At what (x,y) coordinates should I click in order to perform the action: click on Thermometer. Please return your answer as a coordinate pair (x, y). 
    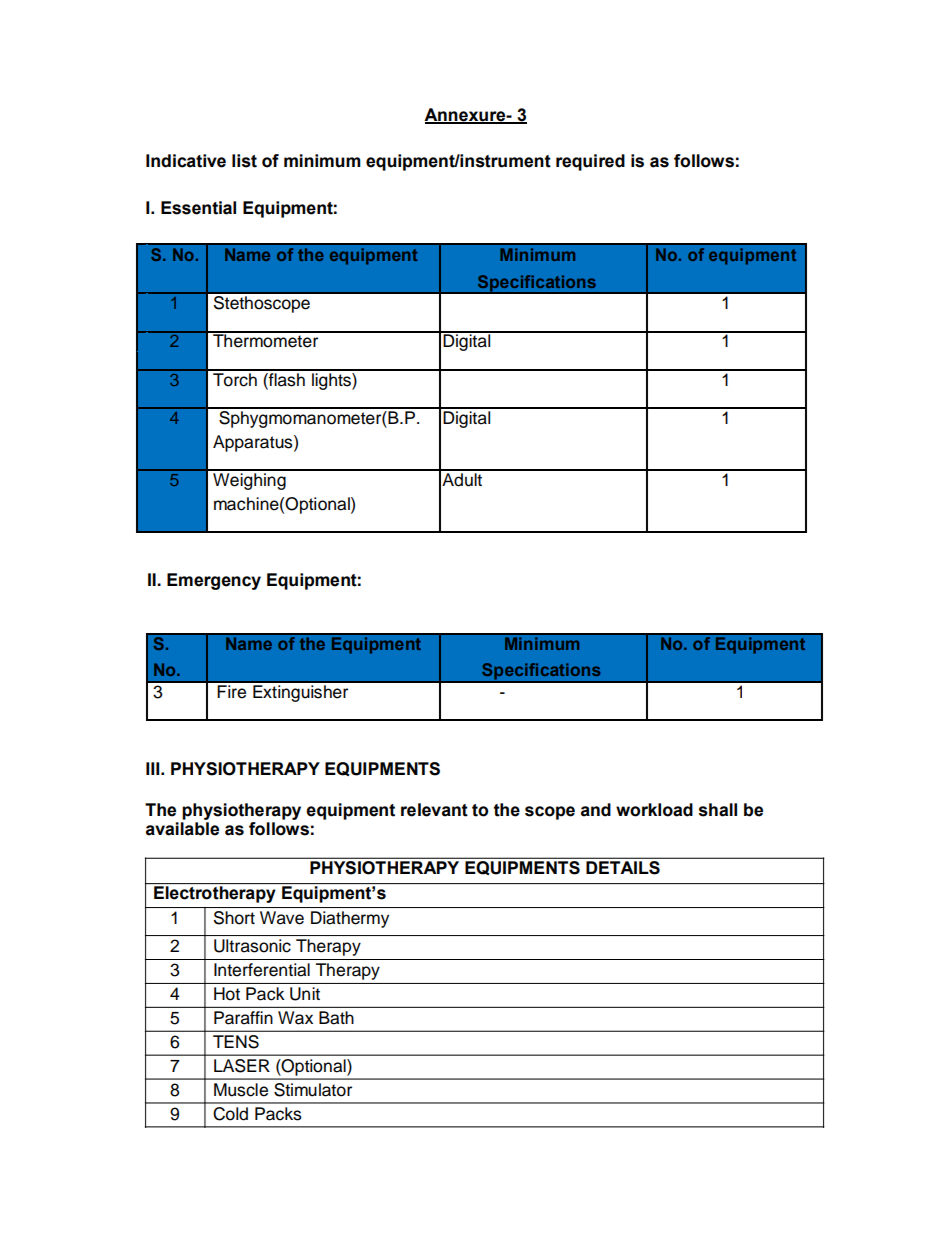
    Looking at the image, I should click on (266, 340).
